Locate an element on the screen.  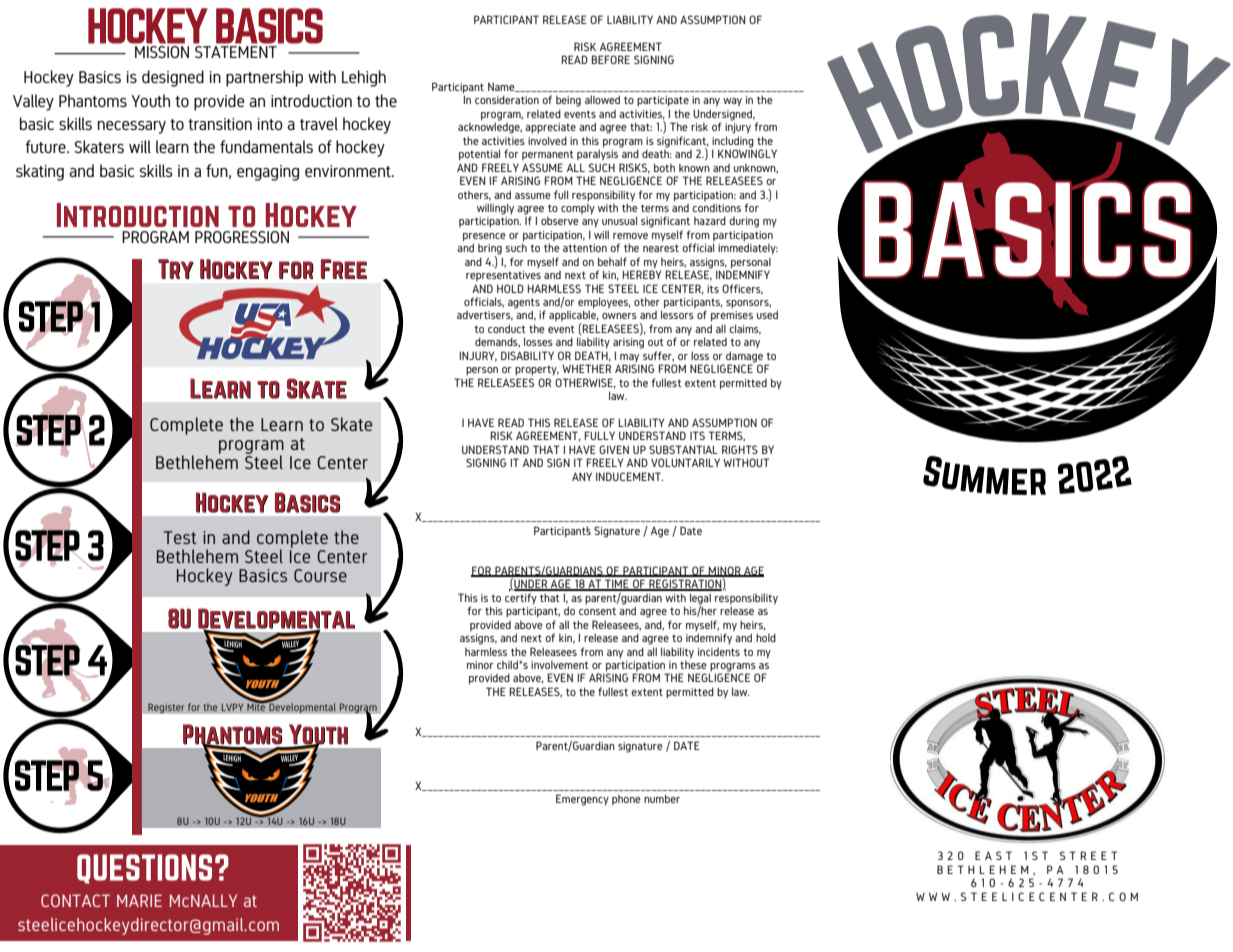
Emergency is located at coordinates (582, 800).
